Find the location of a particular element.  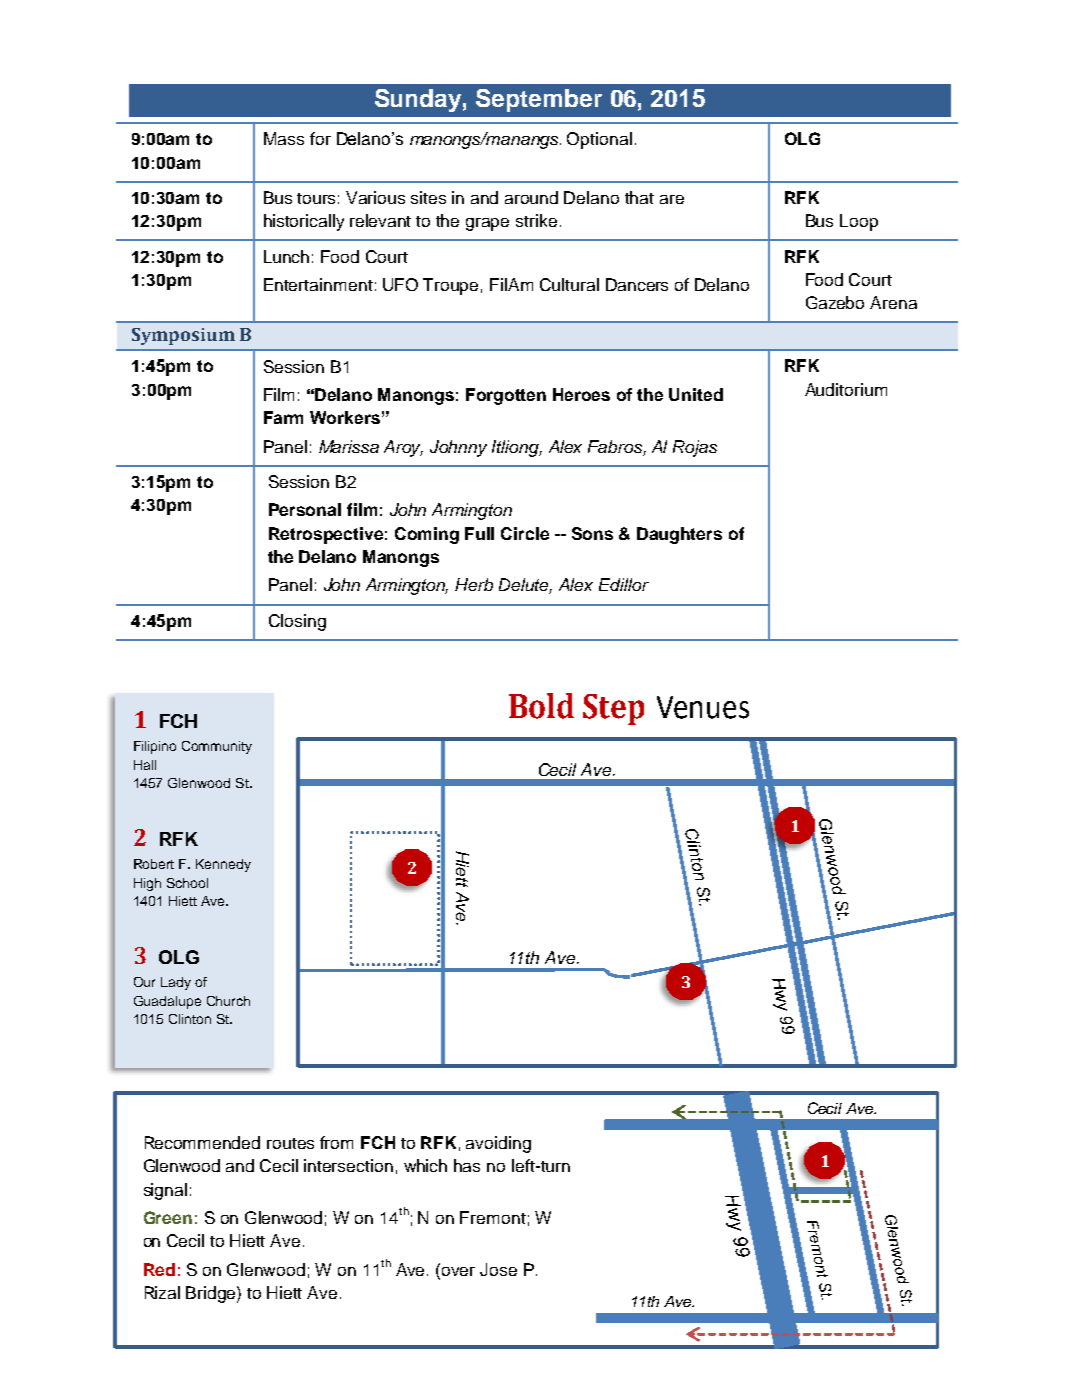

September is located at coordinates (539, 100).
